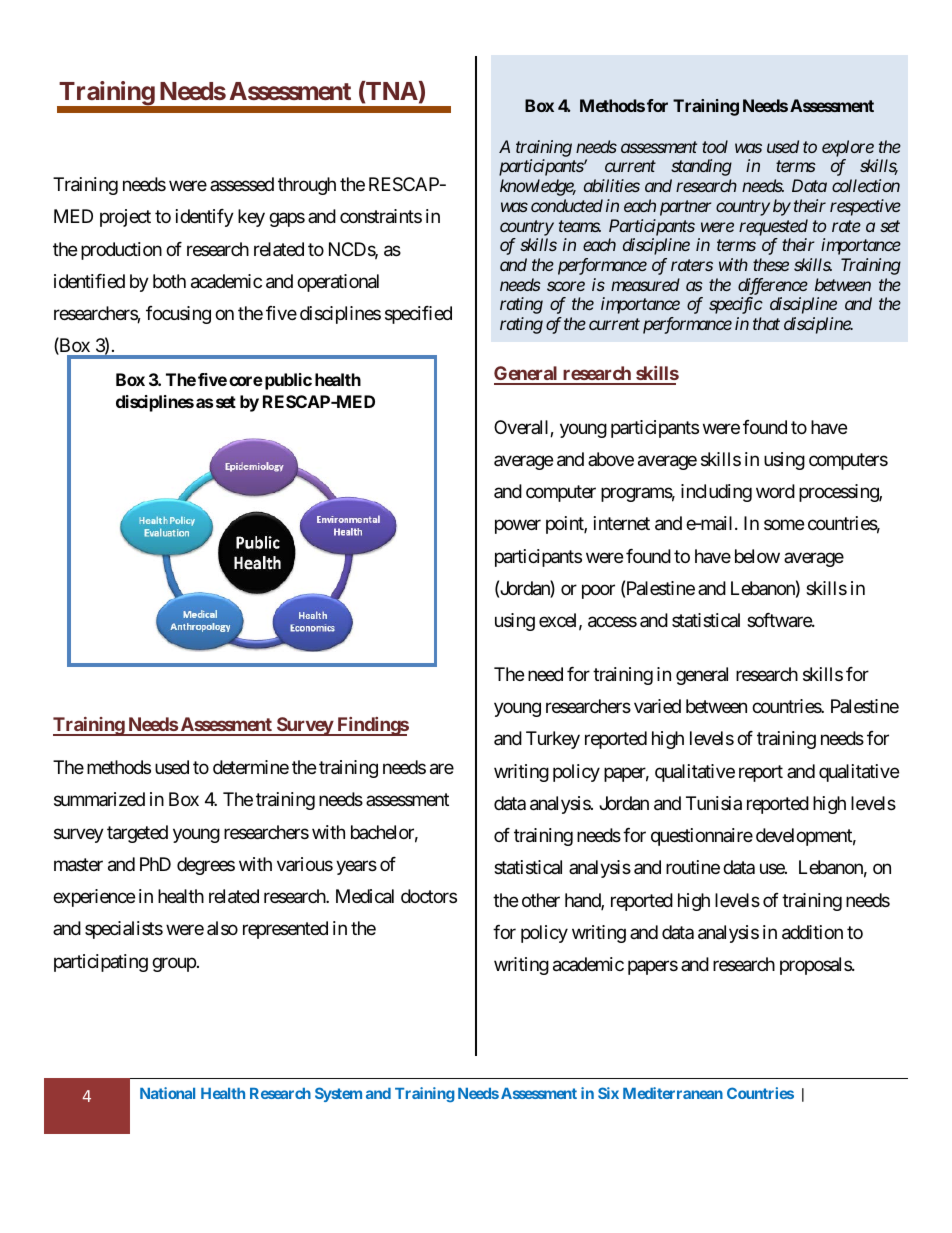 This screenshot has height=1233, width=952. What do you see at coordinates (673, 1093) in the screenshot?
I see `Mediterranean` at bounding box center [673, 1093].
